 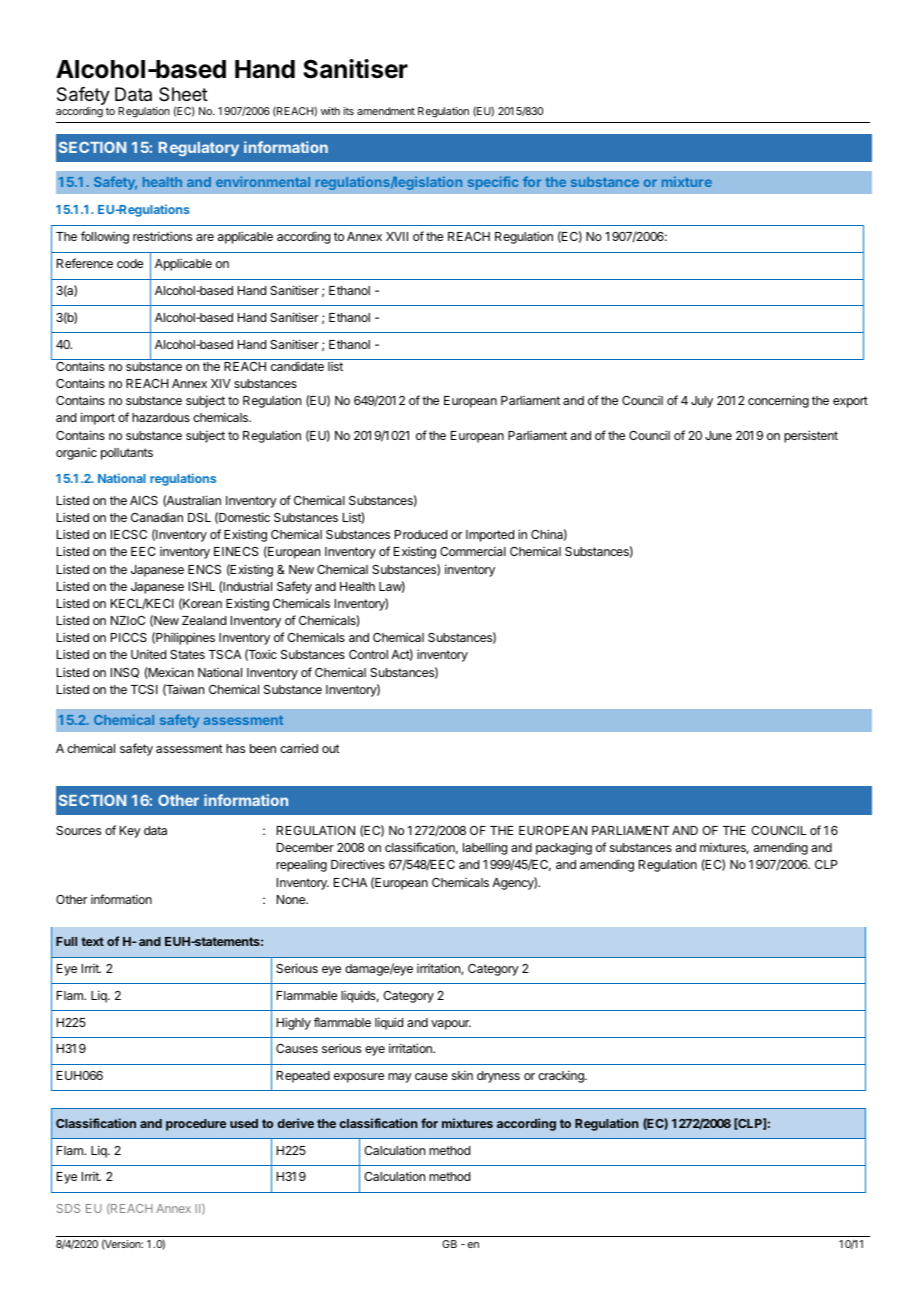 I want to click on Regulatory, so click(x=199, y=149).
